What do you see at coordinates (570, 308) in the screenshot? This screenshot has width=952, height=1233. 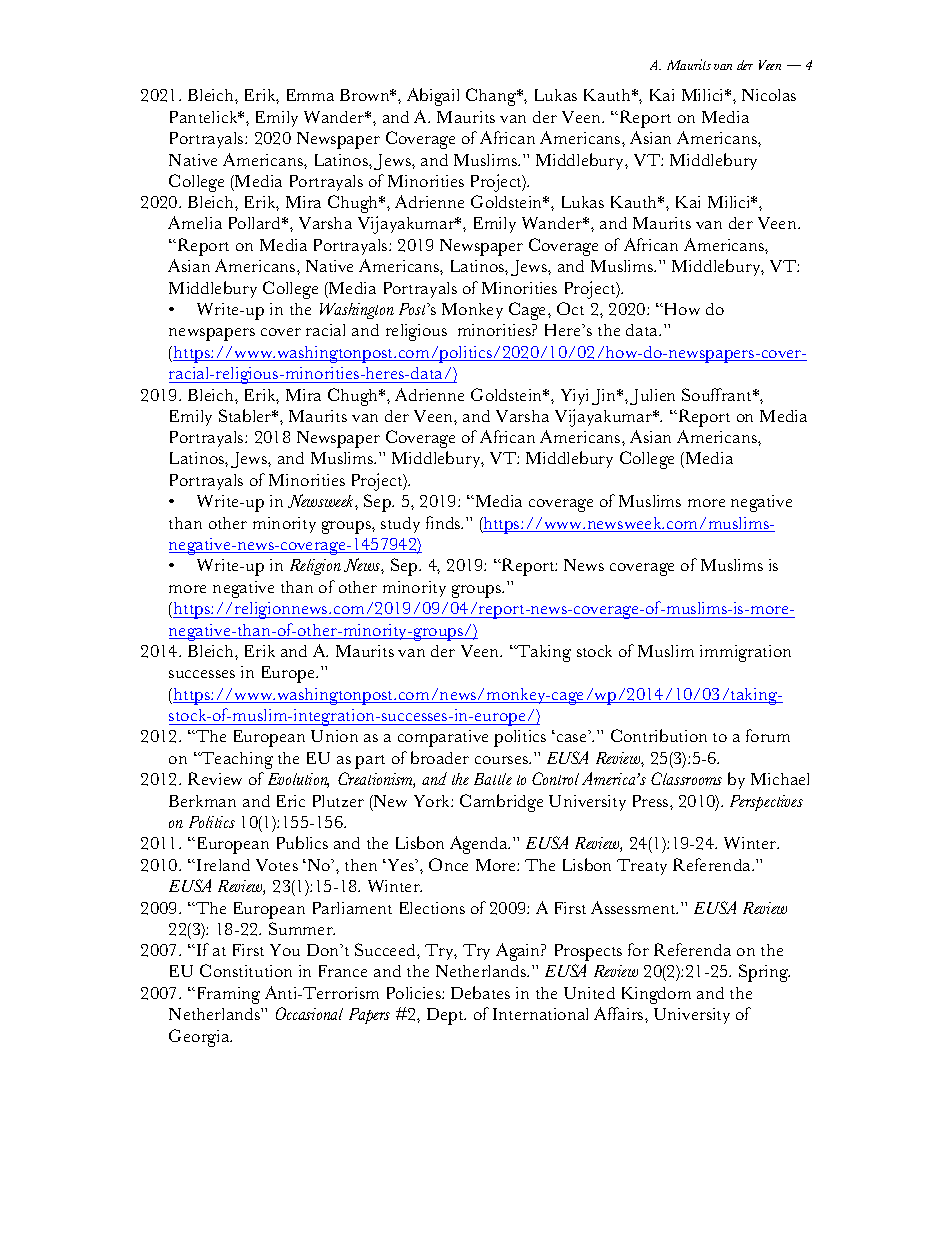 I see `Oct` at bounding box center [570, 308].
